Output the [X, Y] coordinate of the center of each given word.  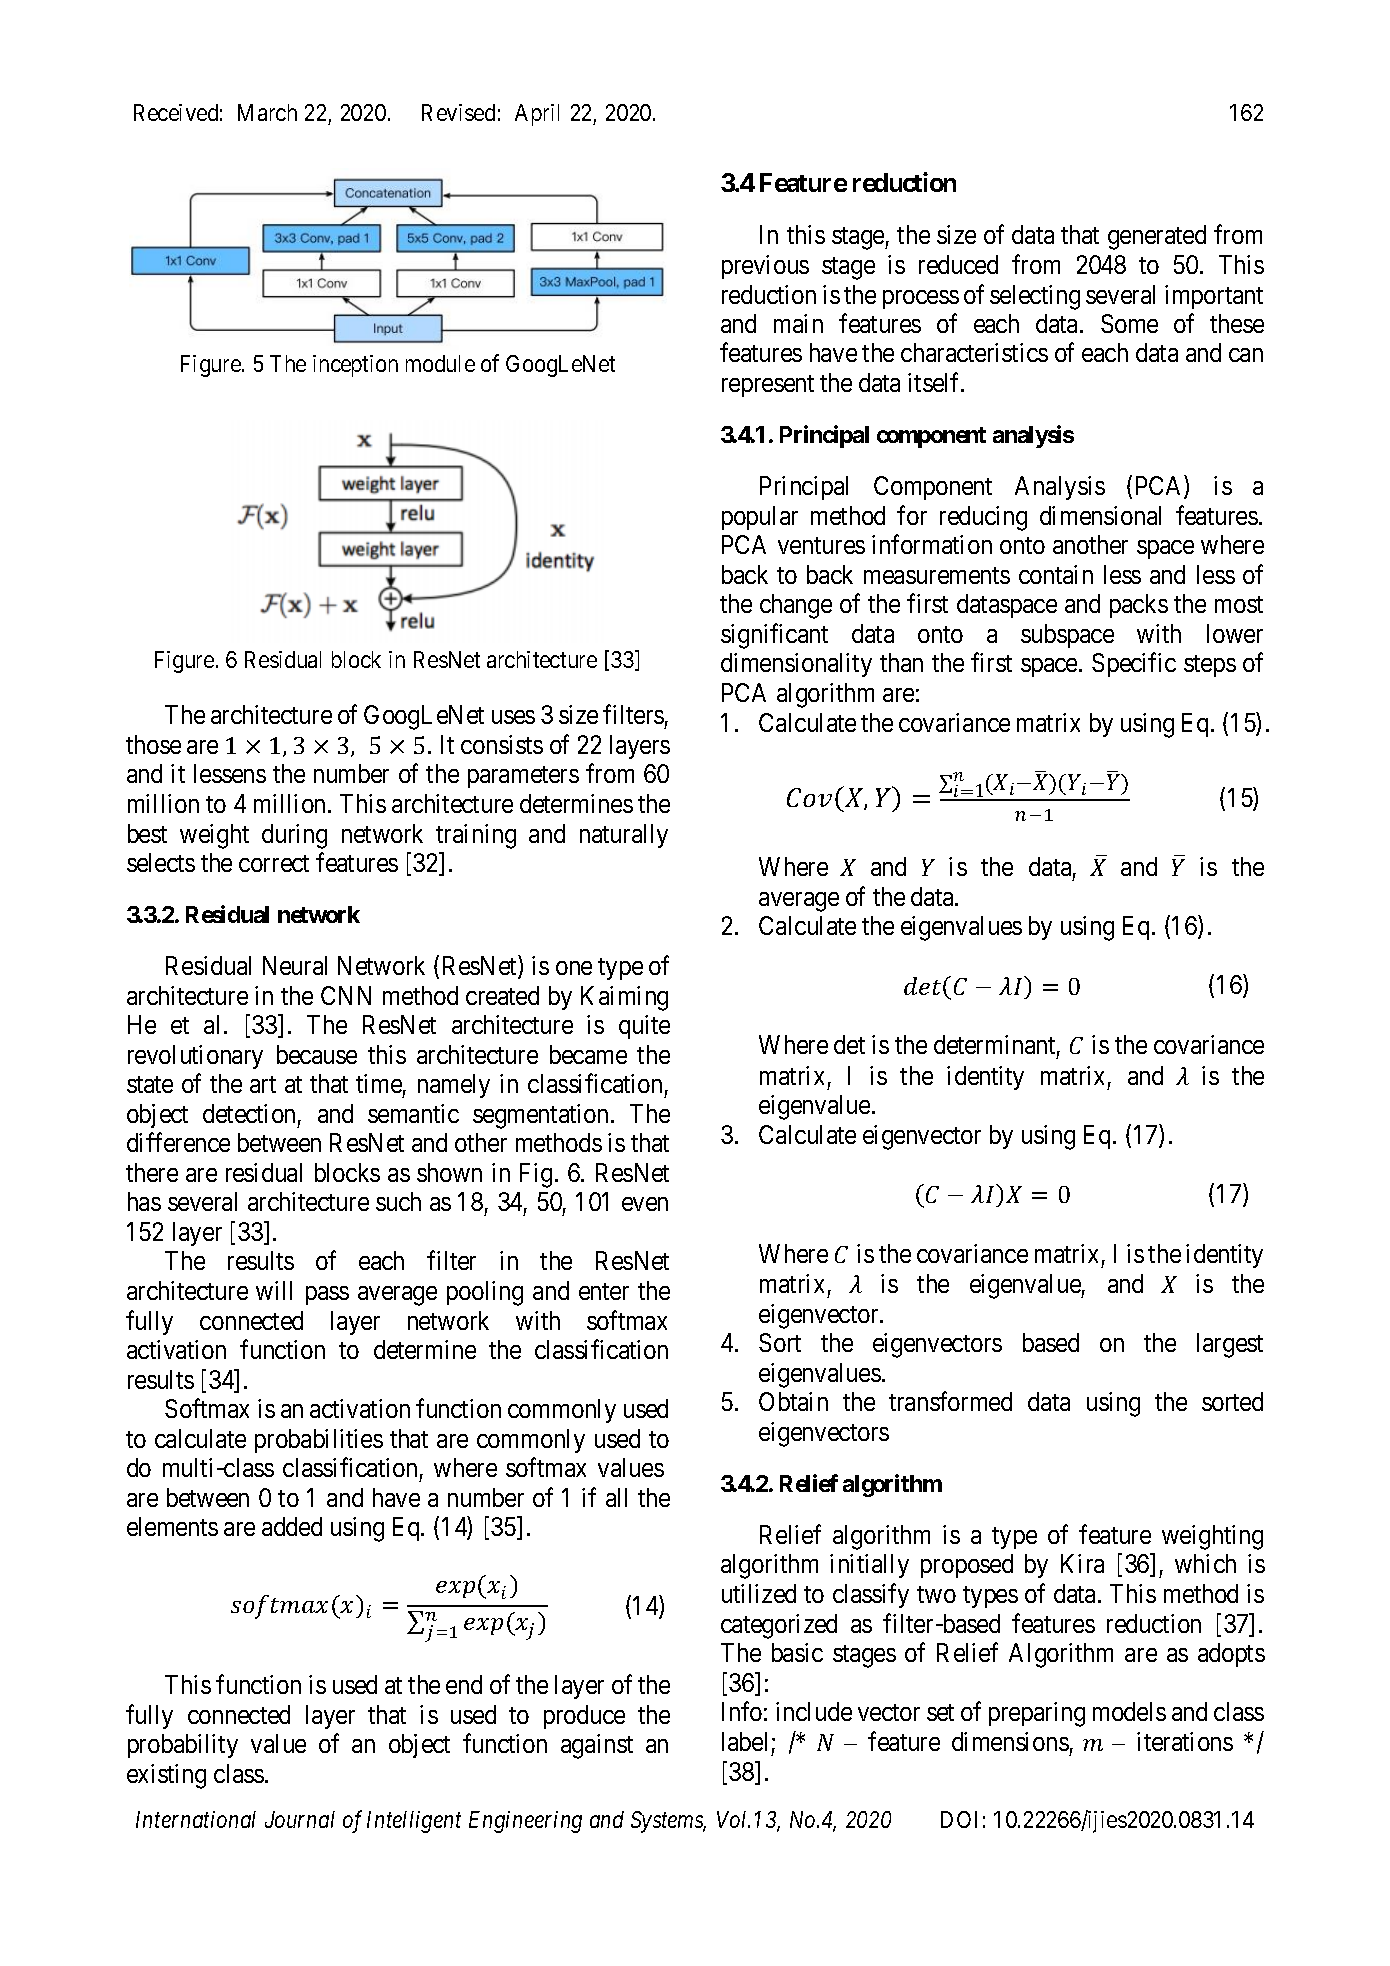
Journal [300, 1819]
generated [1157, 237]
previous [765, 267]
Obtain [793, 1401]
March [267, 112]
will [274, 1290]
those [153, 744]
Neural [295, 965]
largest [1230, 1345]
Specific [1134, 665]
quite [644, 1027]
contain [1056, 574]
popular [760, 518]
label [744, 1741]
